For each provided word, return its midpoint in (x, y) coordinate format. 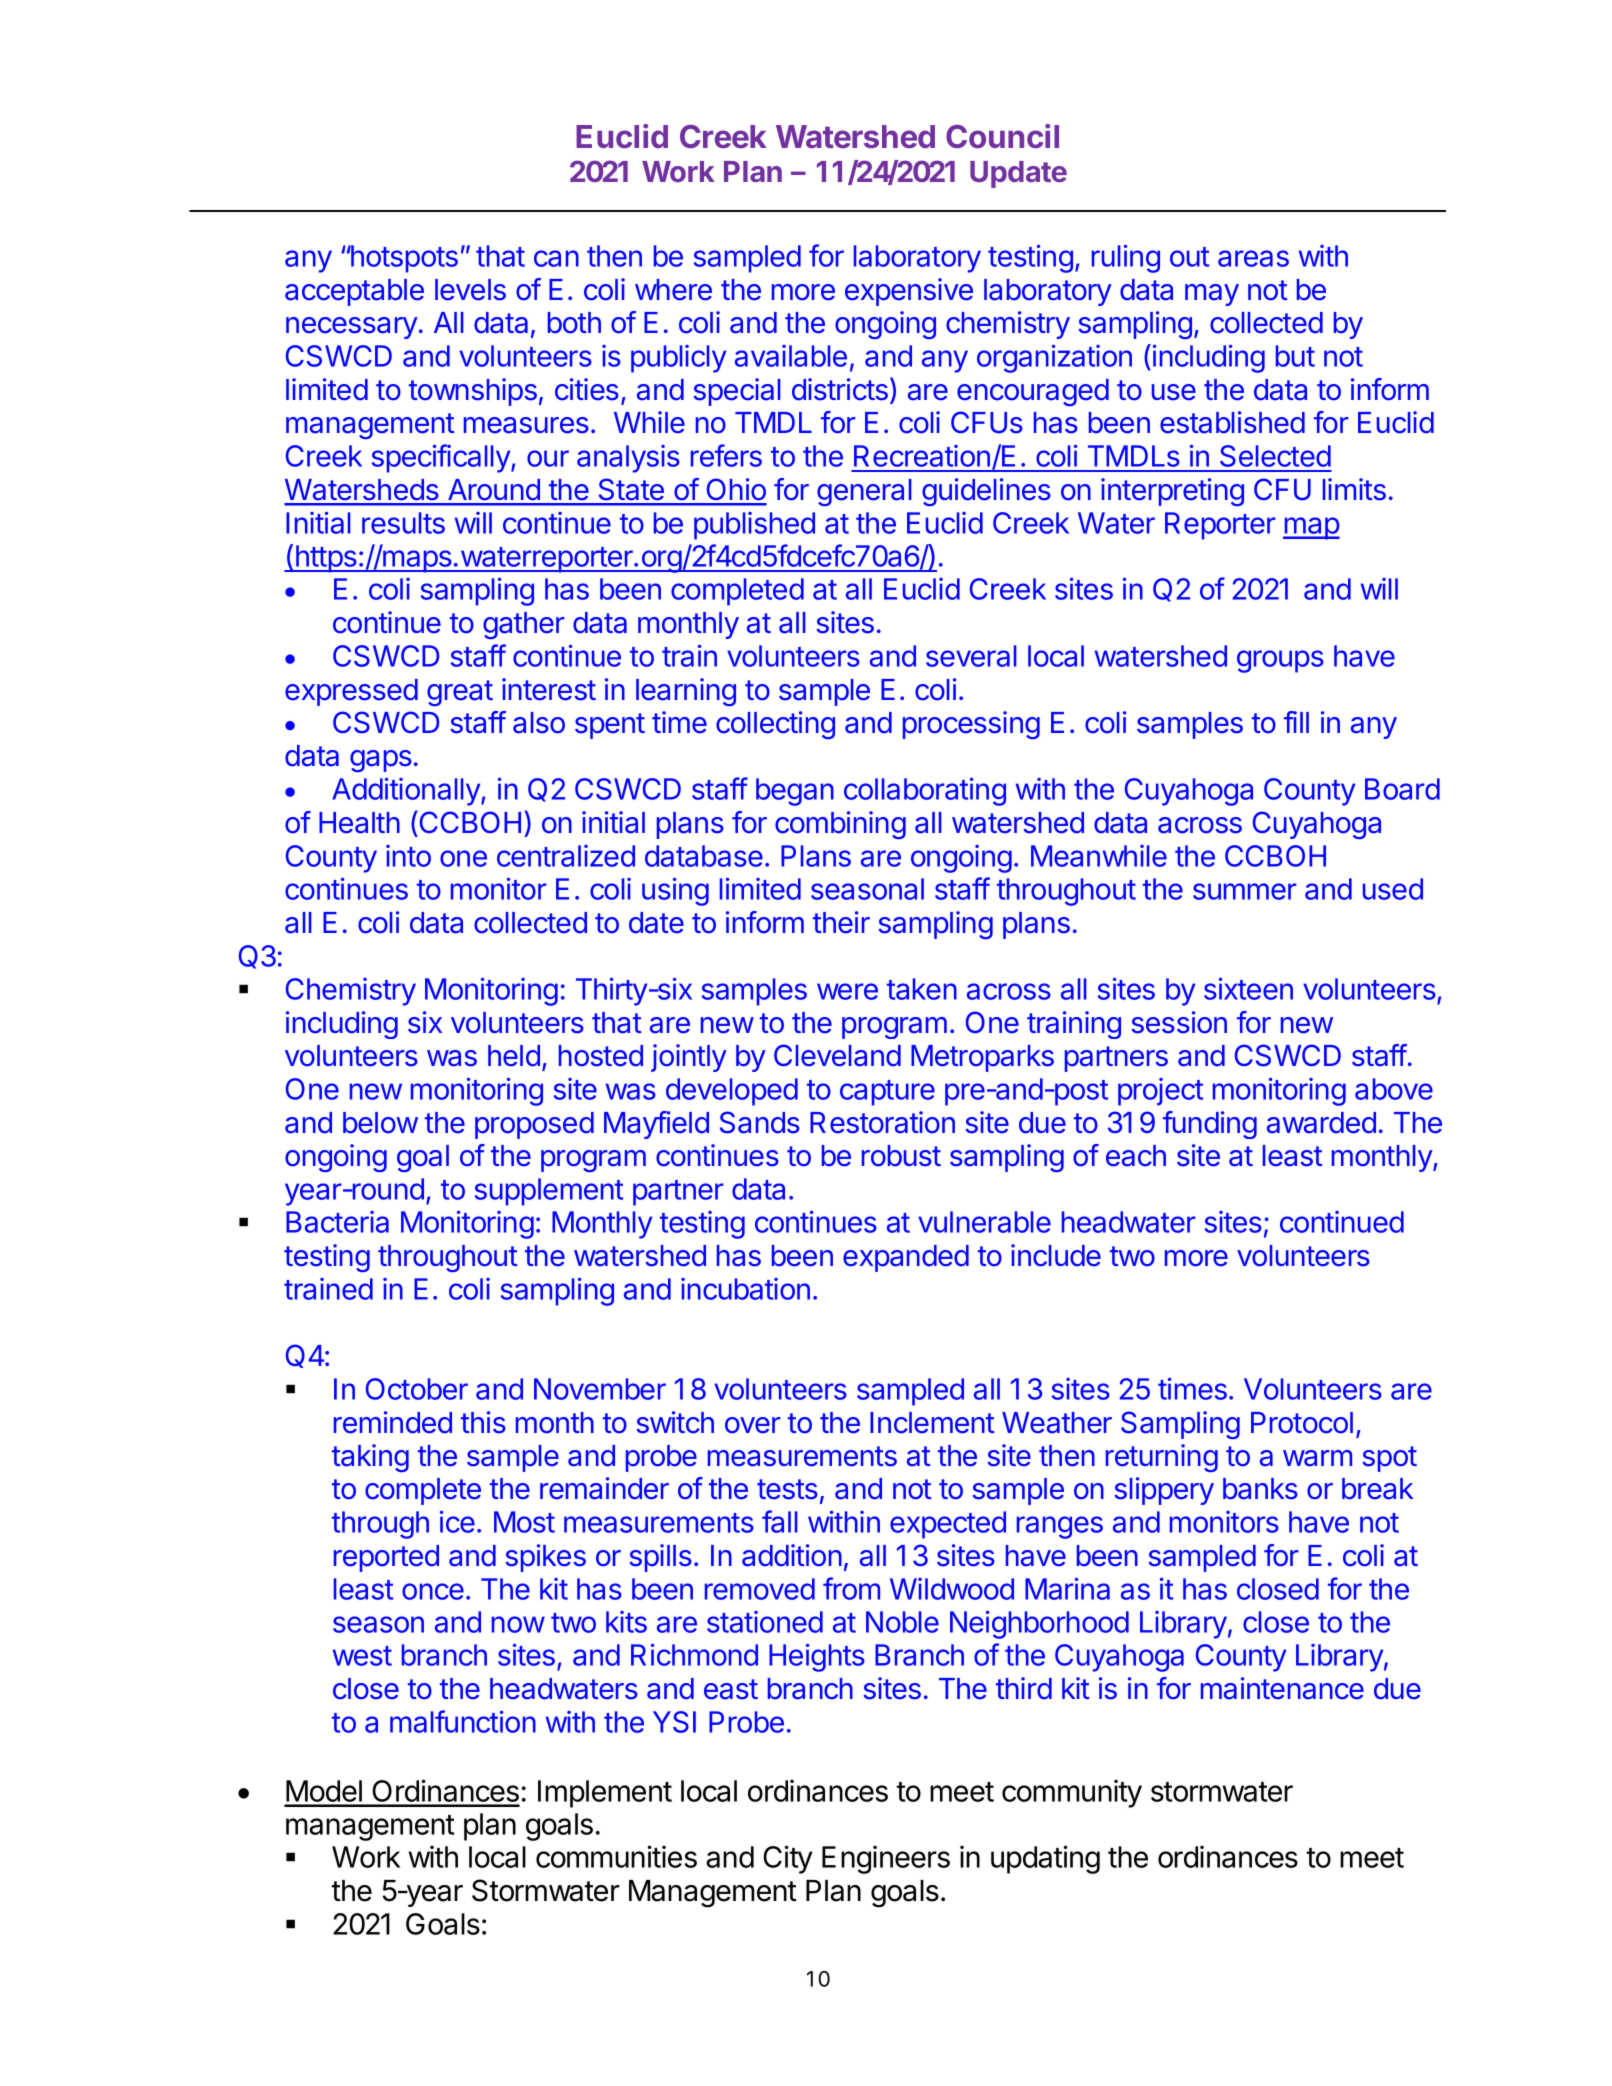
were (847, 991)
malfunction (463, 1721)
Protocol (1302, 1423)
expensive (909, 292)
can (556, 258)
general (864, 492)
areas (1253, 258)
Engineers (886, 1859)
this (483, 1422)
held (514, 1056)
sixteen (1248, 989)
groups (1280, 661)
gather (523, 625)
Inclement (932, 1423)
